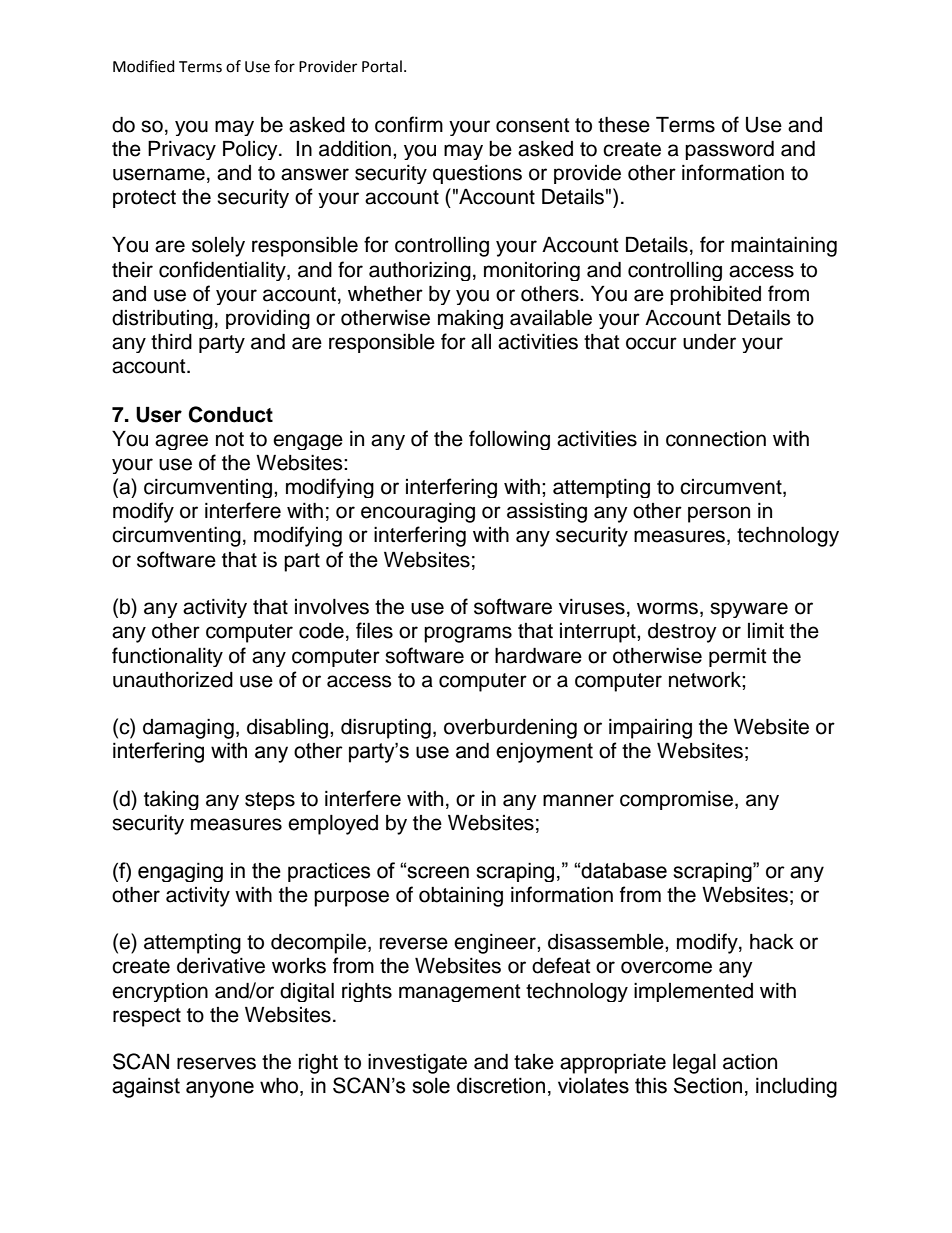  I want to click on password, so click(729, 150).
